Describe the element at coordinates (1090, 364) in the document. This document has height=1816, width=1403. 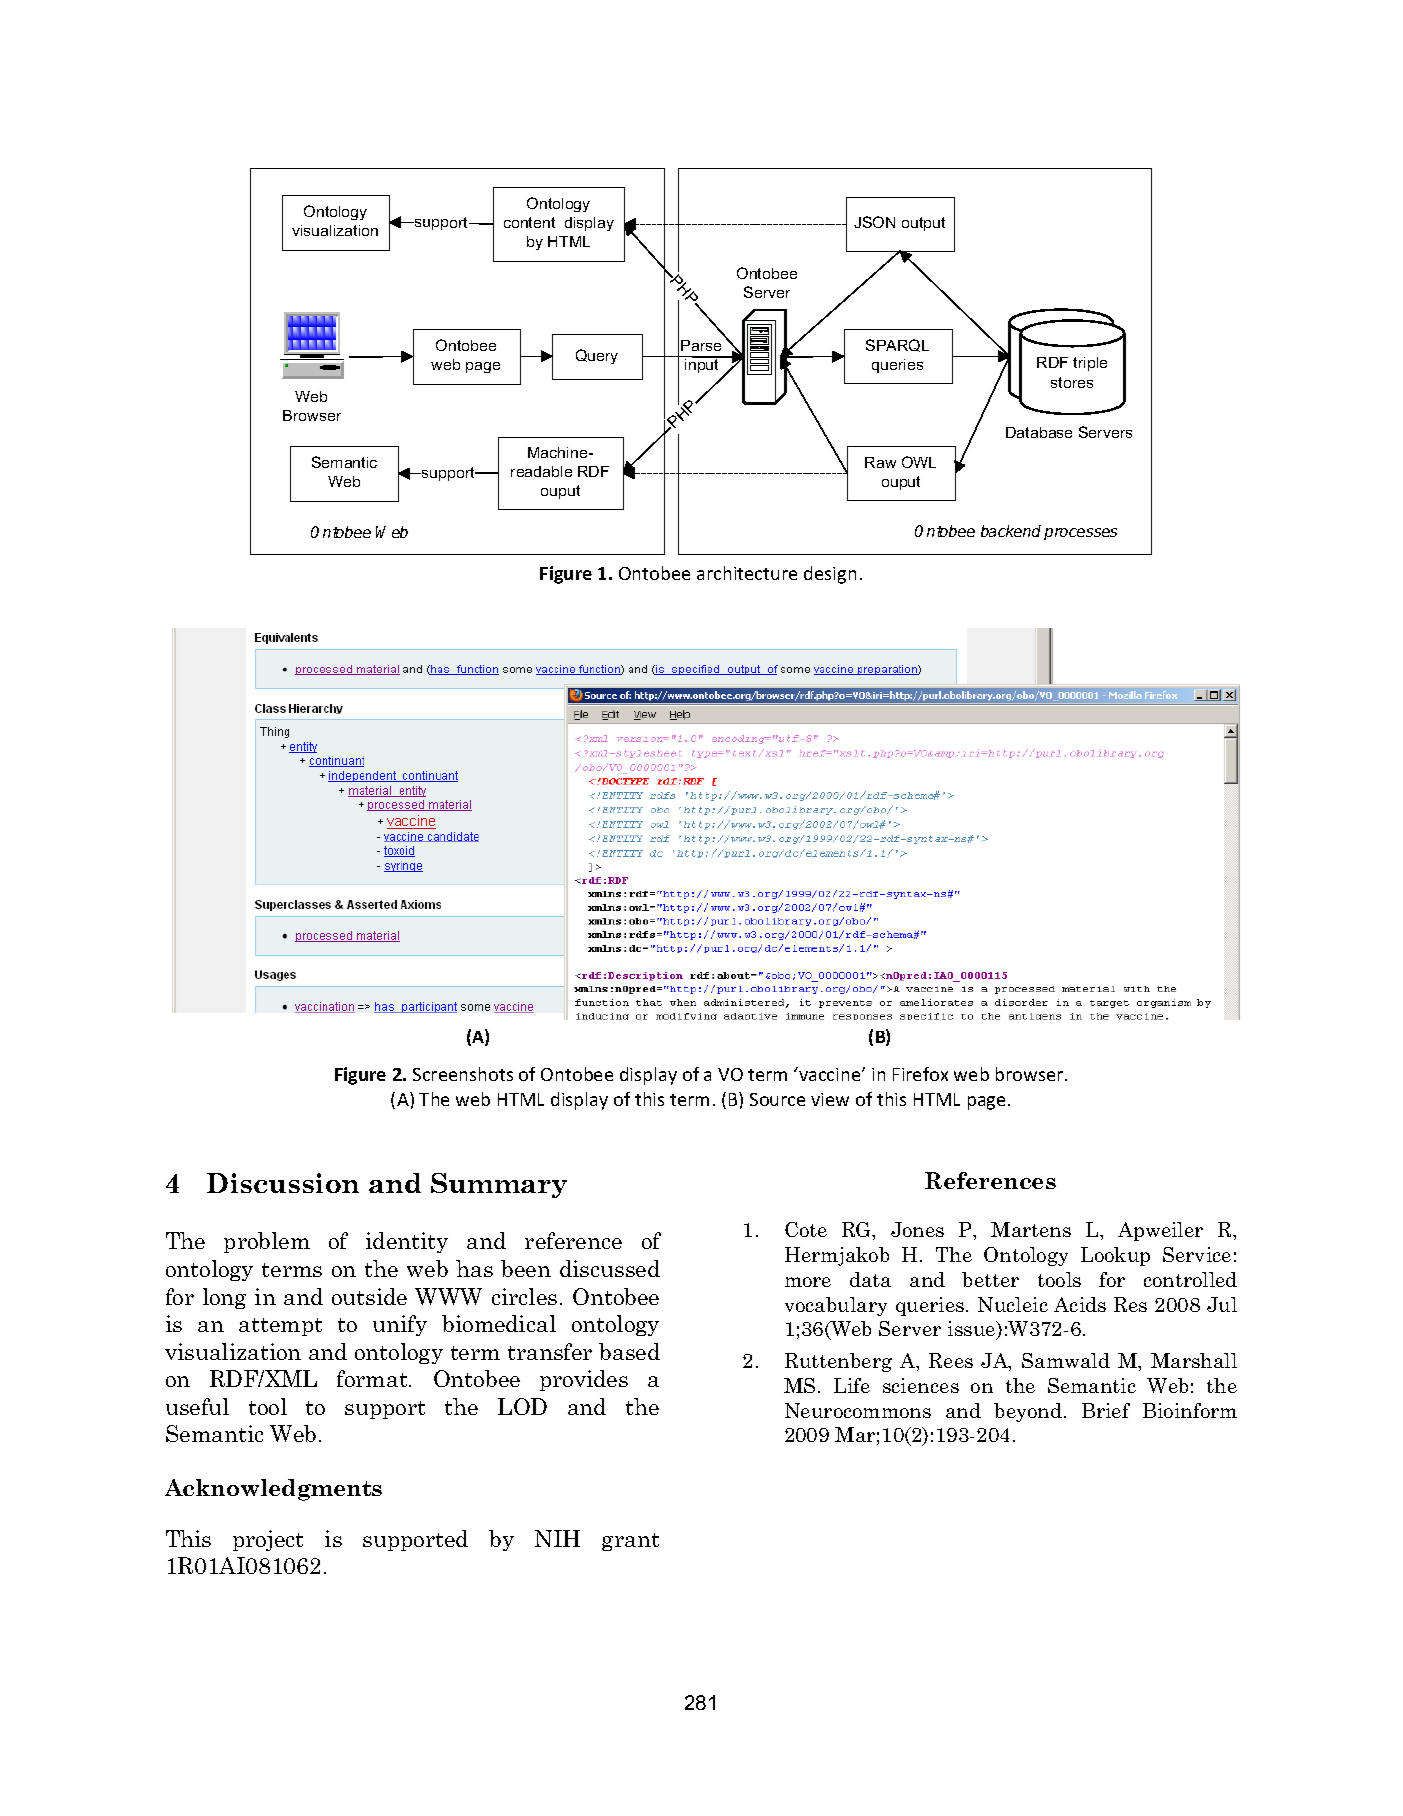
I see `triple` at that location.
